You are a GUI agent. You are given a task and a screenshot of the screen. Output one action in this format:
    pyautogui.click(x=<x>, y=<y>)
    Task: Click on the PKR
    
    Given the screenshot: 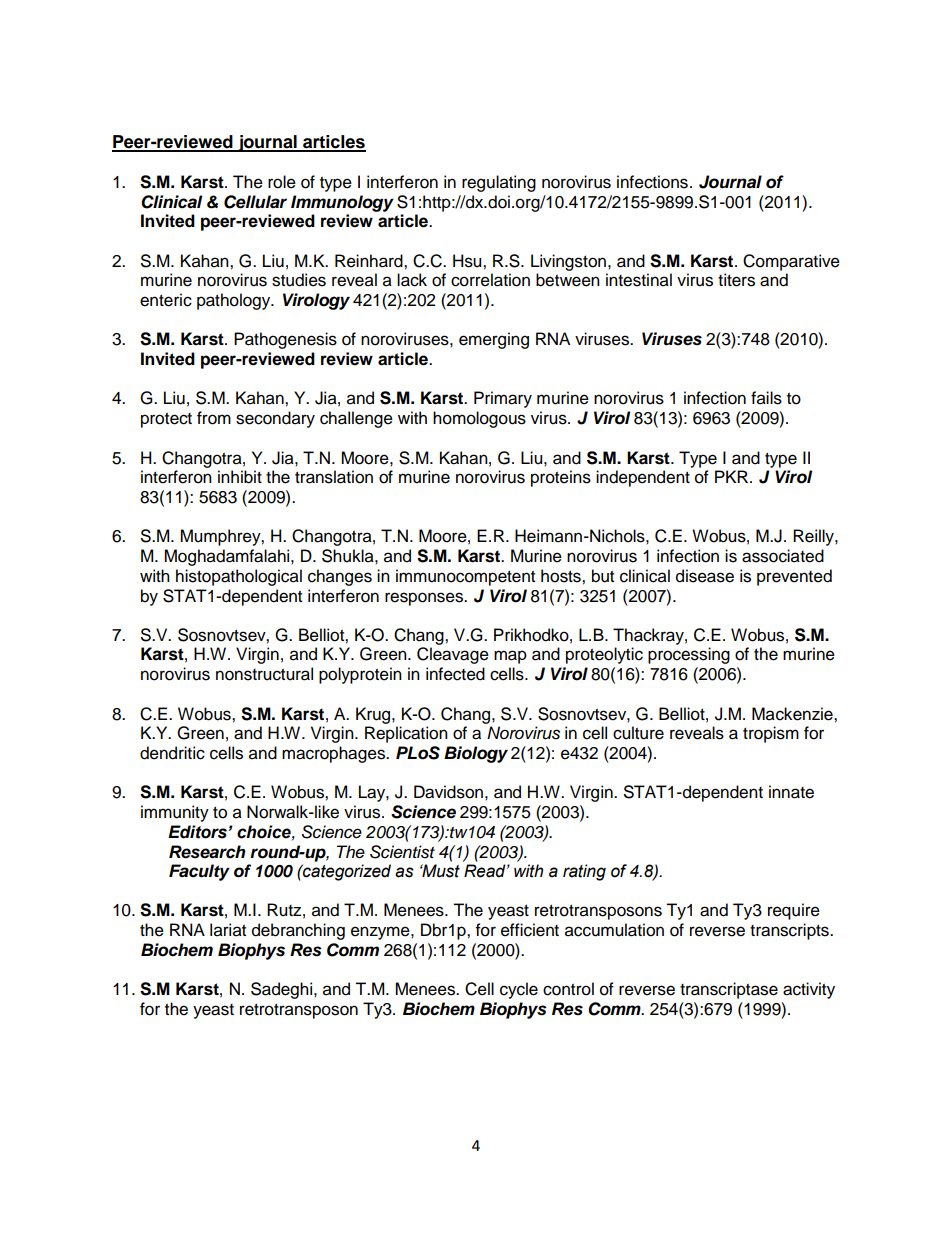 What is the action you would take?
    pyautogui.click(x=733, y=476)
